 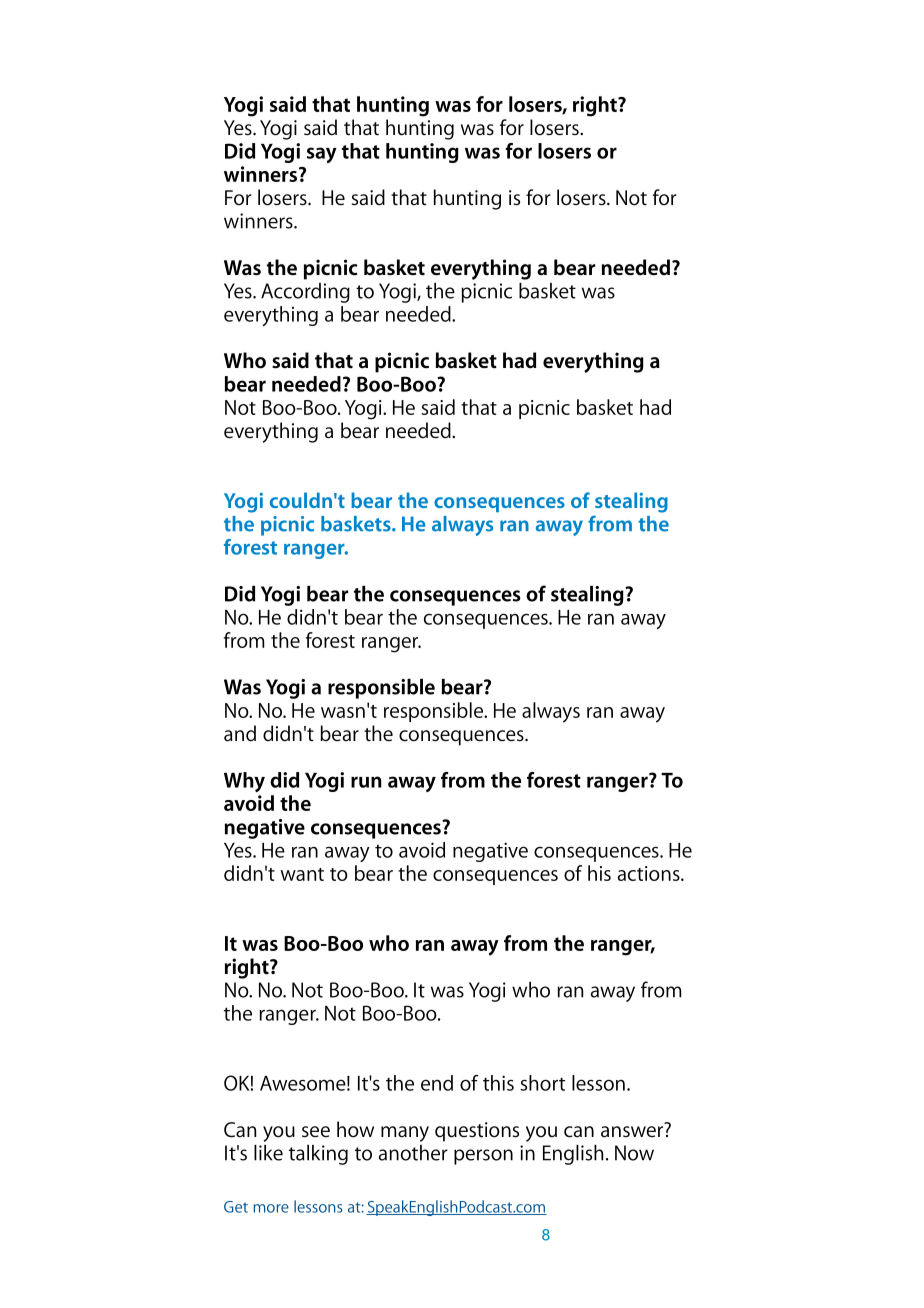 I want to click on end, so click(x=437, y=1083).
